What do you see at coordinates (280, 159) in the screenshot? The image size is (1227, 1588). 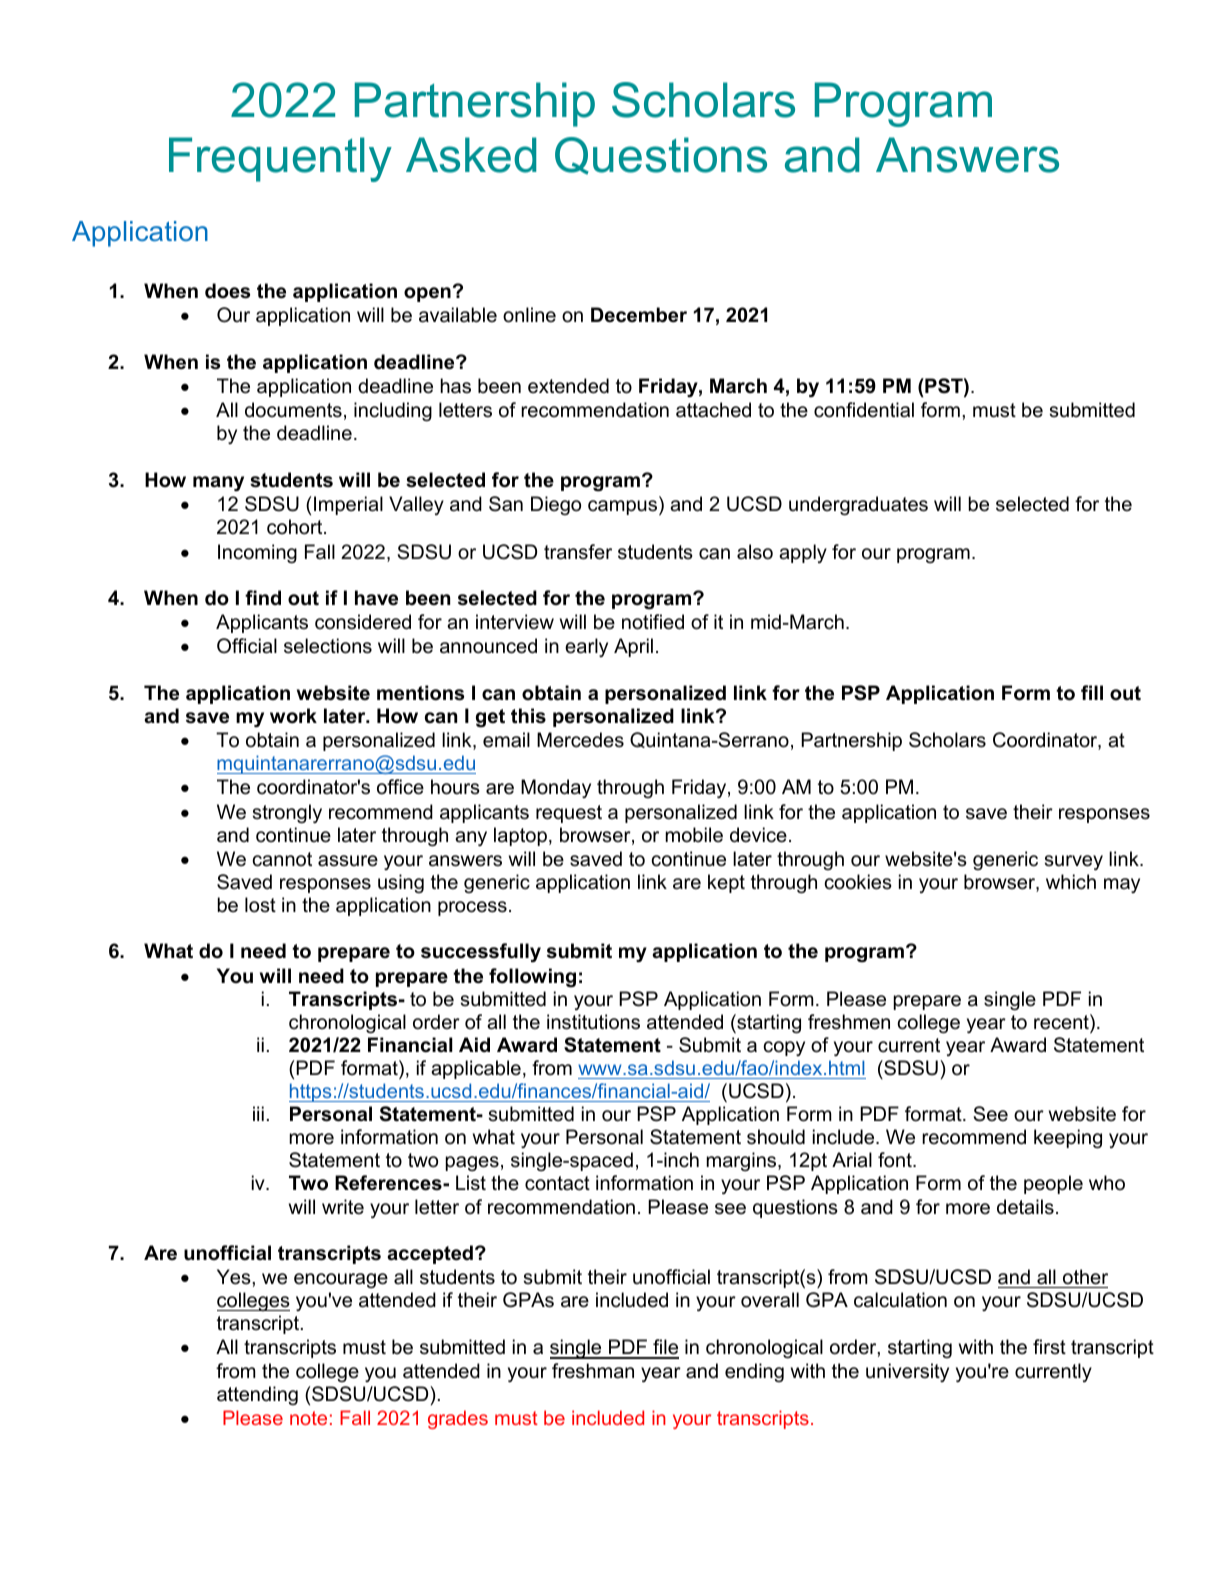 I see `Frequently` at bounding box center [280, 159].
